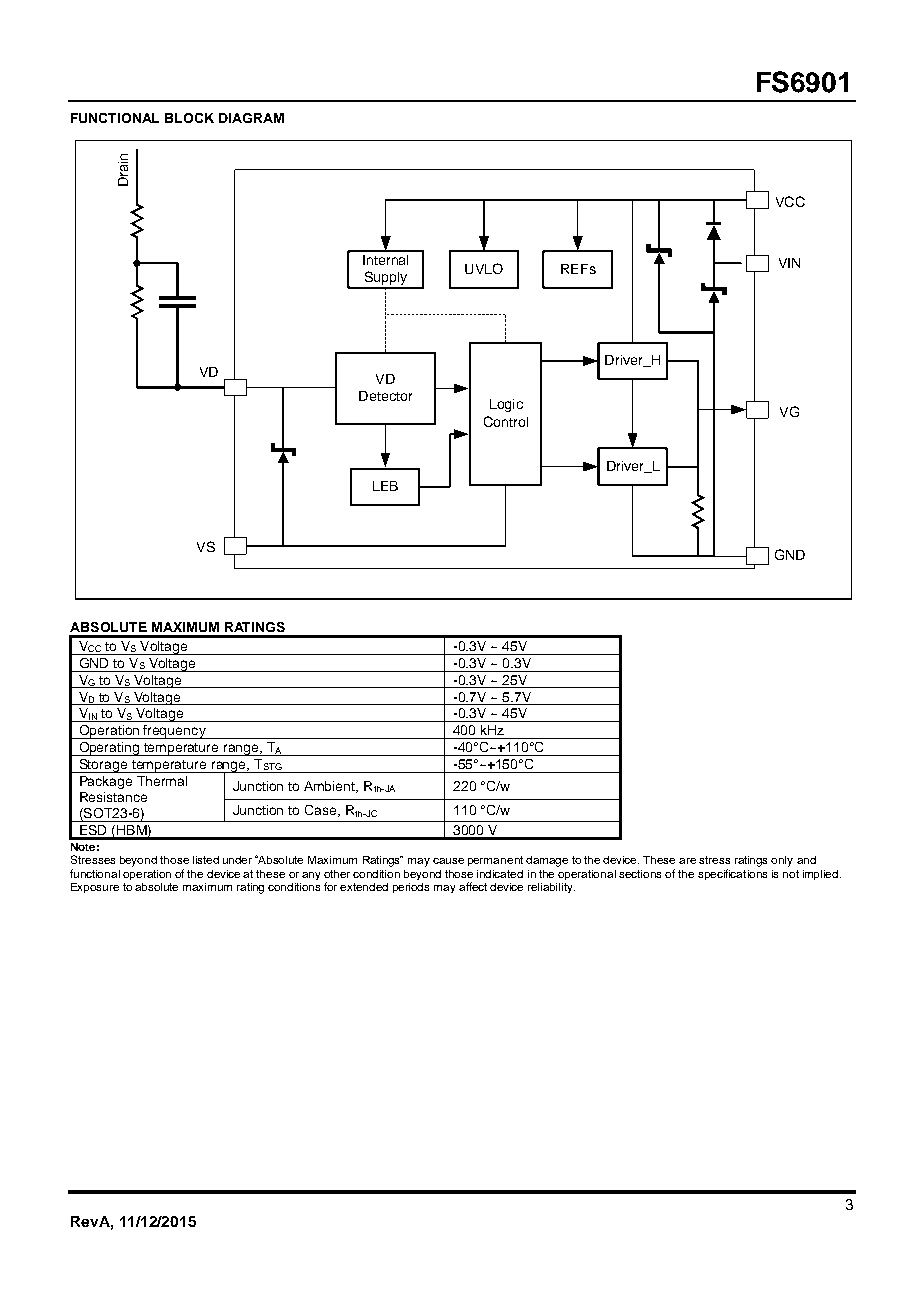 The width and height of the page is (924, 1308). Describe the element at coordinates (385, 396) in the page. I see `Detector` at that location.
